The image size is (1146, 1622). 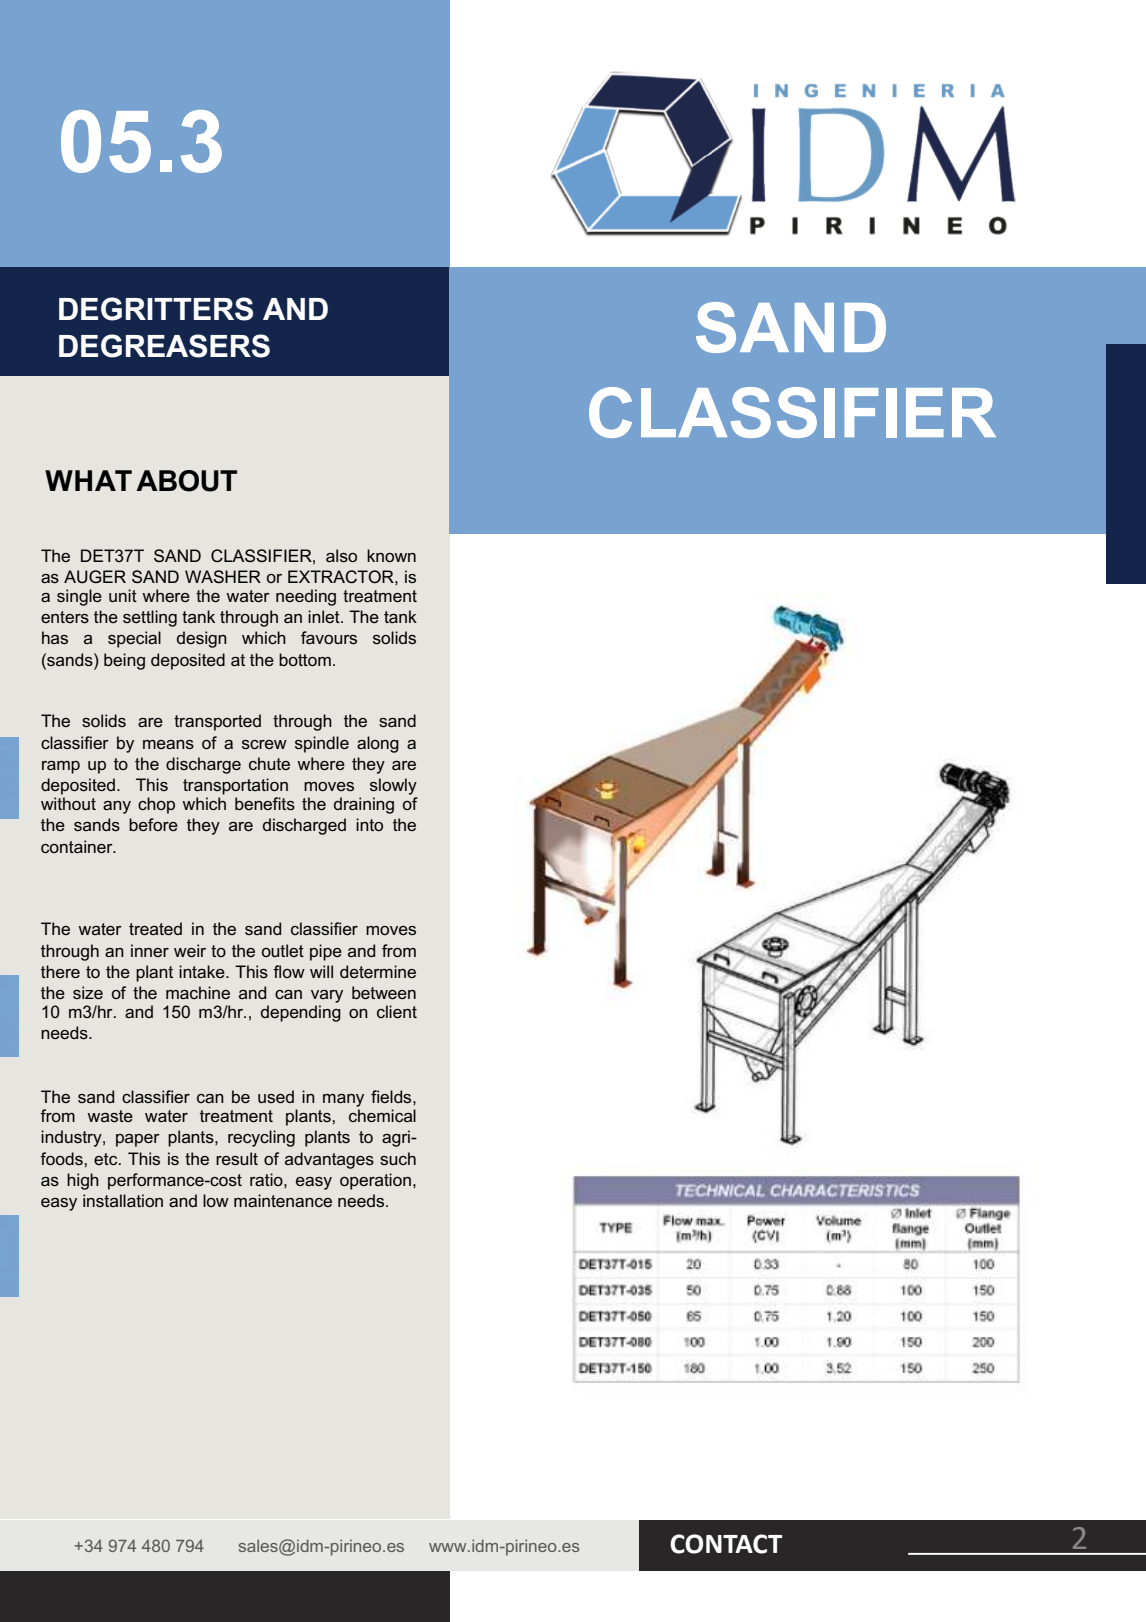 I want to click on CONTACT, so click(x=726, y=1544).
